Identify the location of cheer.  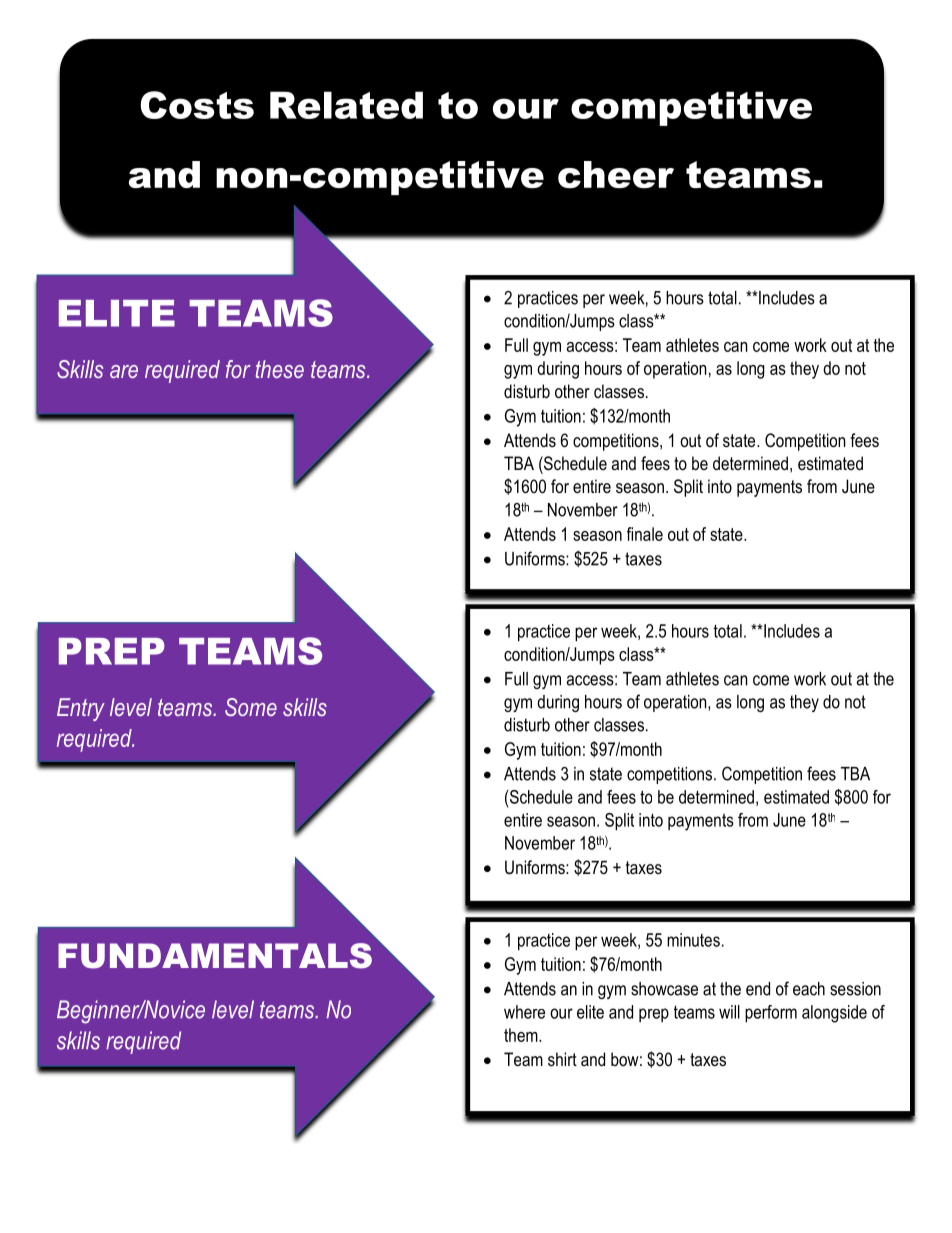
(616, 175).
